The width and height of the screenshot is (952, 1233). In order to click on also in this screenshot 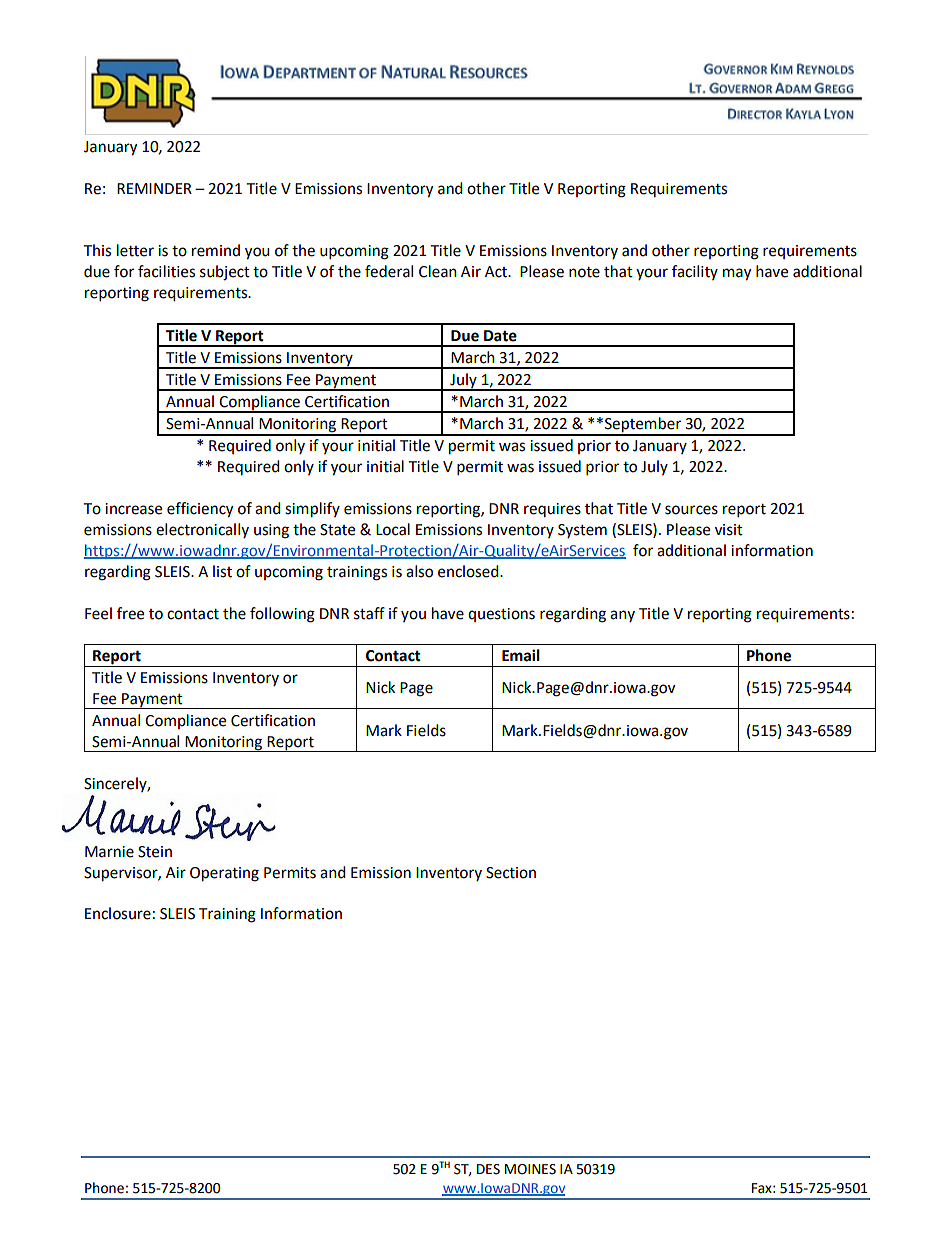, I will do `click(419, 571)`.
